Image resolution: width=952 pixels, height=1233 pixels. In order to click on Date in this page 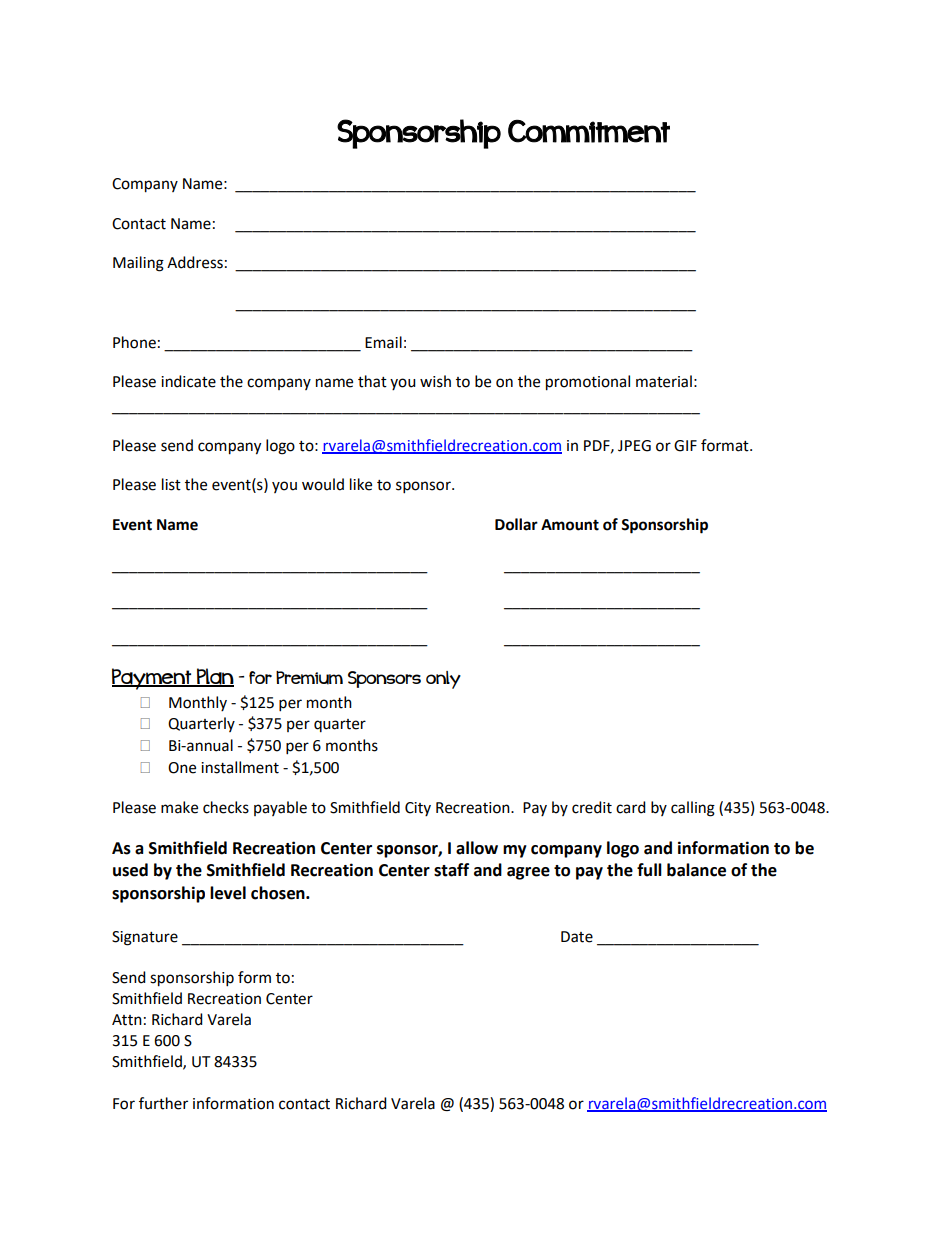, I will do `click(577, 937)`.
